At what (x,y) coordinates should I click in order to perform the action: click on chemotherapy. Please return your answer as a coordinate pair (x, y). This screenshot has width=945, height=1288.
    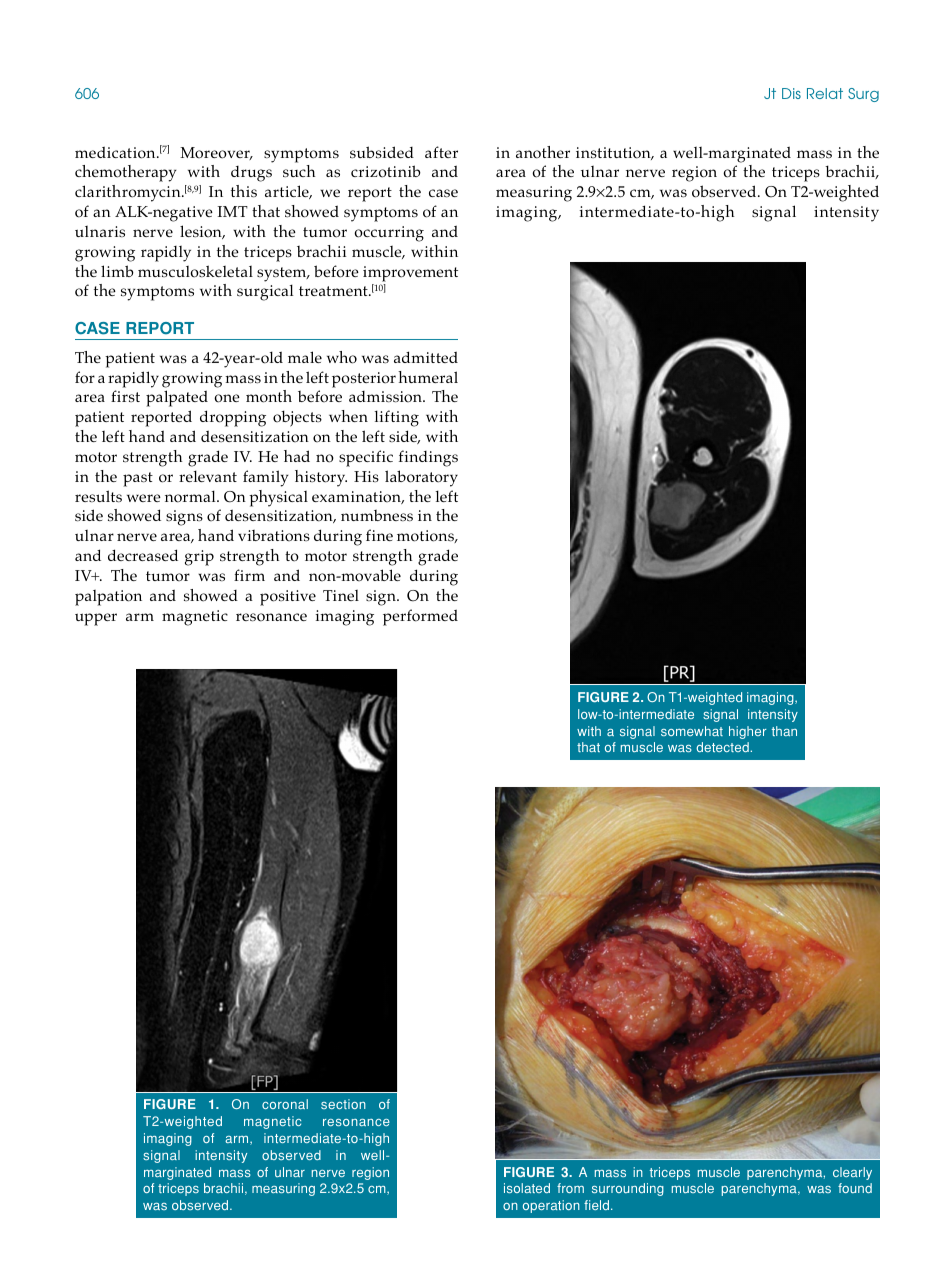
    Looking at the image, I should click on (126, 173).
